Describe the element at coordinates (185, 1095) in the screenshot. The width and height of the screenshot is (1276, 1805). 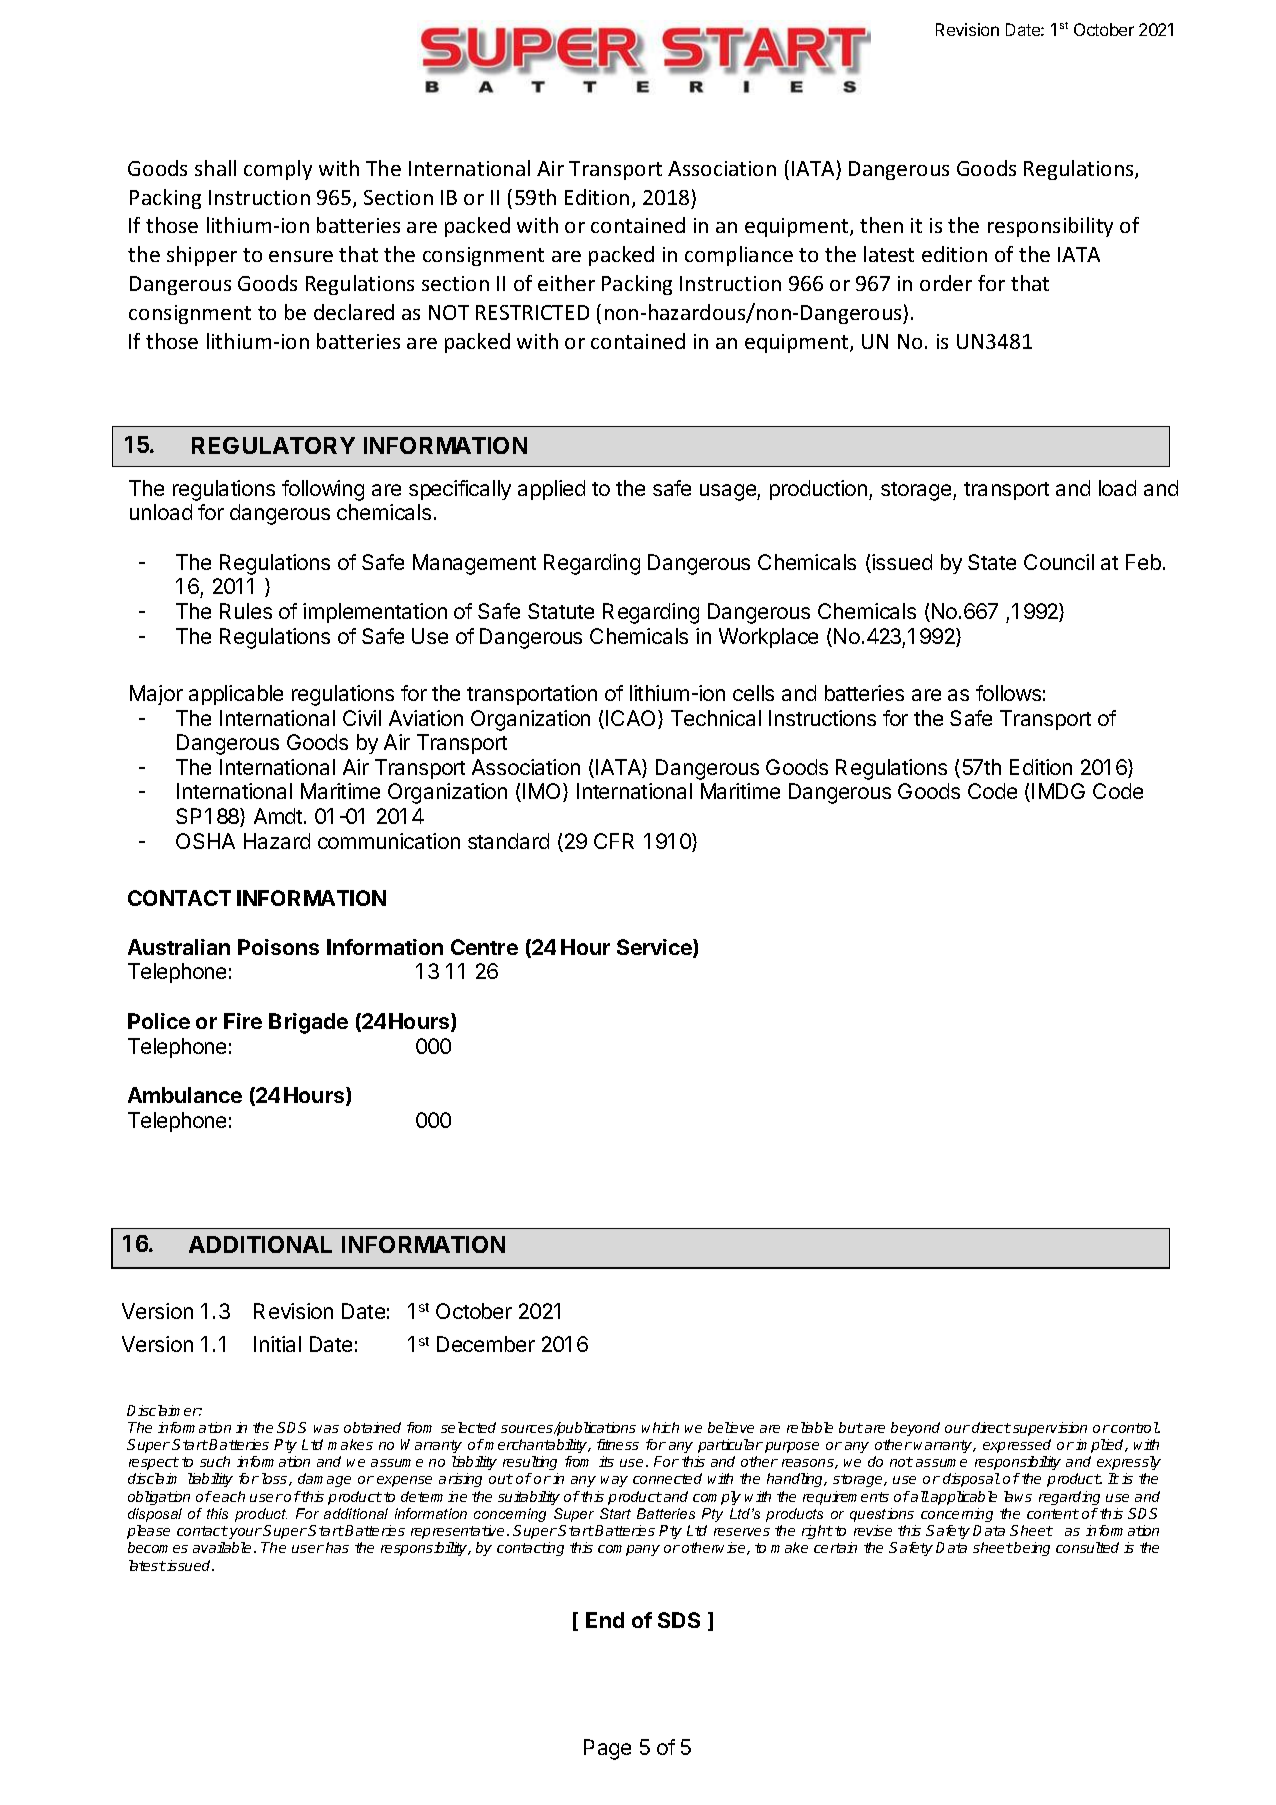
I see `Ambulance` at that location.
